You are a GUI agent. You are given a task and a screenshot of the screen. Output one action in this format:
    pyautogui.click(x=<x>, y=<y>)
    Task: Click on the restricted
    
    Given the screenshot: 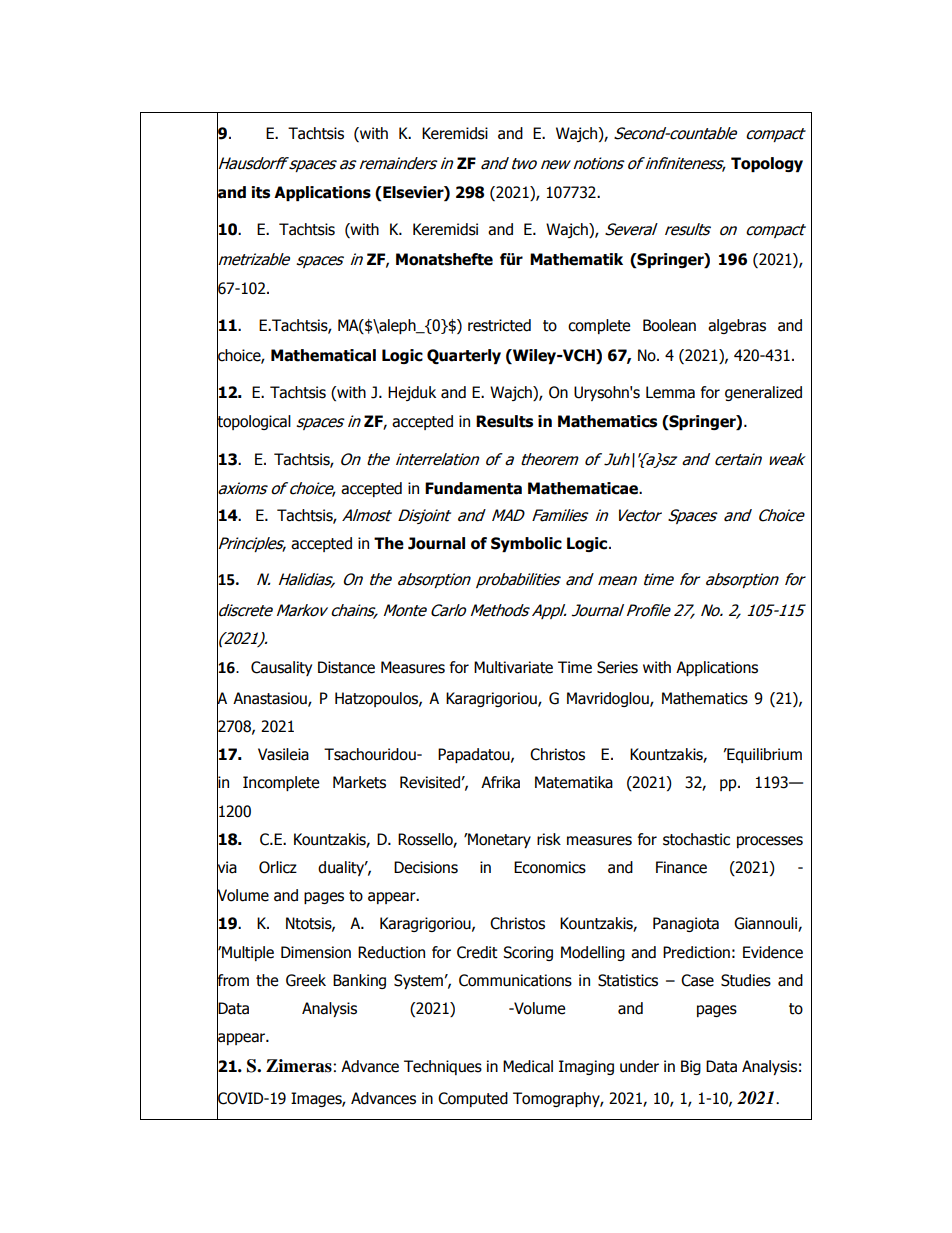 What is the action you would take?
    pyautogui.click(x=499, y=325)
